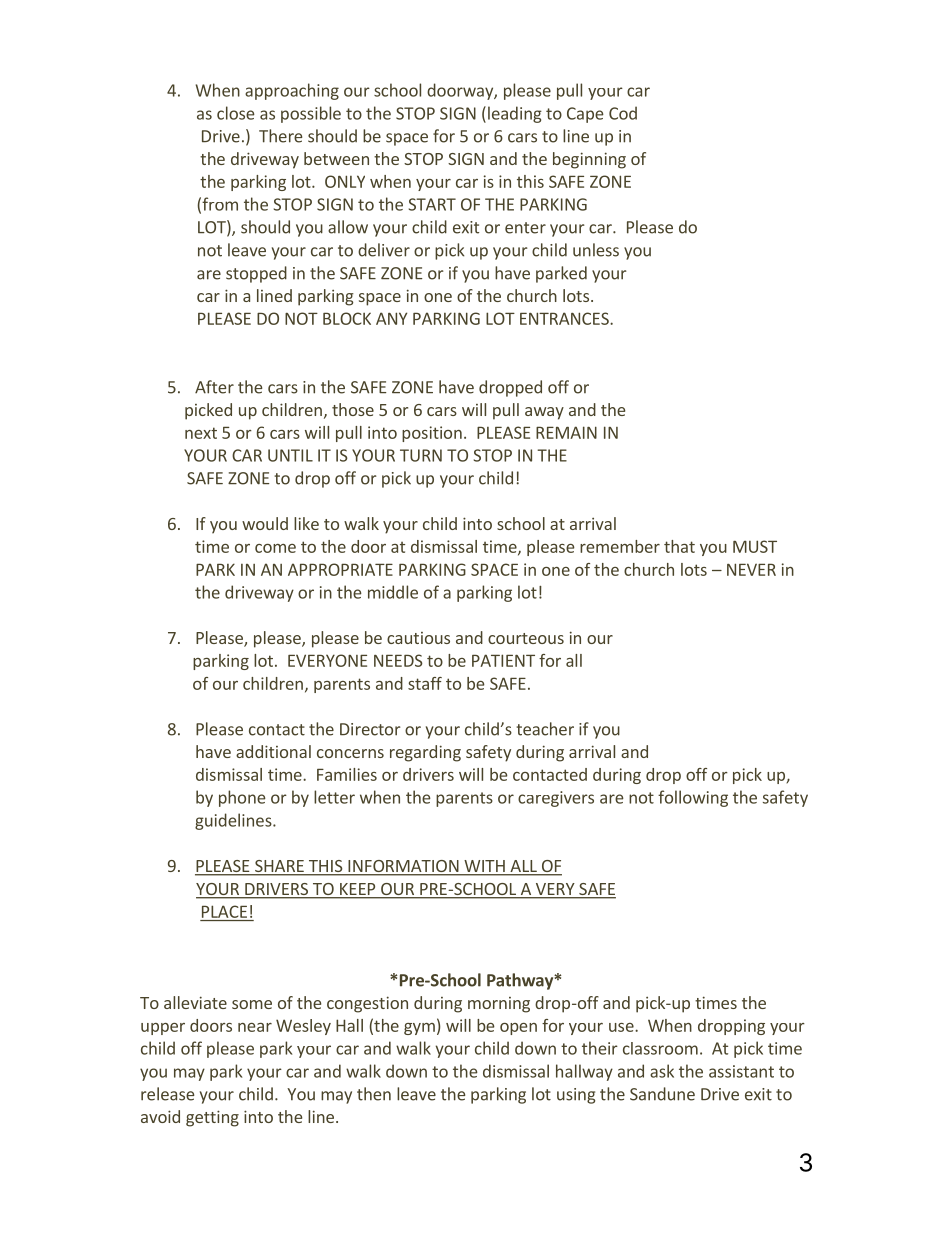 This screenshot has height=1233, width=952. Describe the element at coordinates (515, 114) in the screenshot. I see `leading` at that location.
